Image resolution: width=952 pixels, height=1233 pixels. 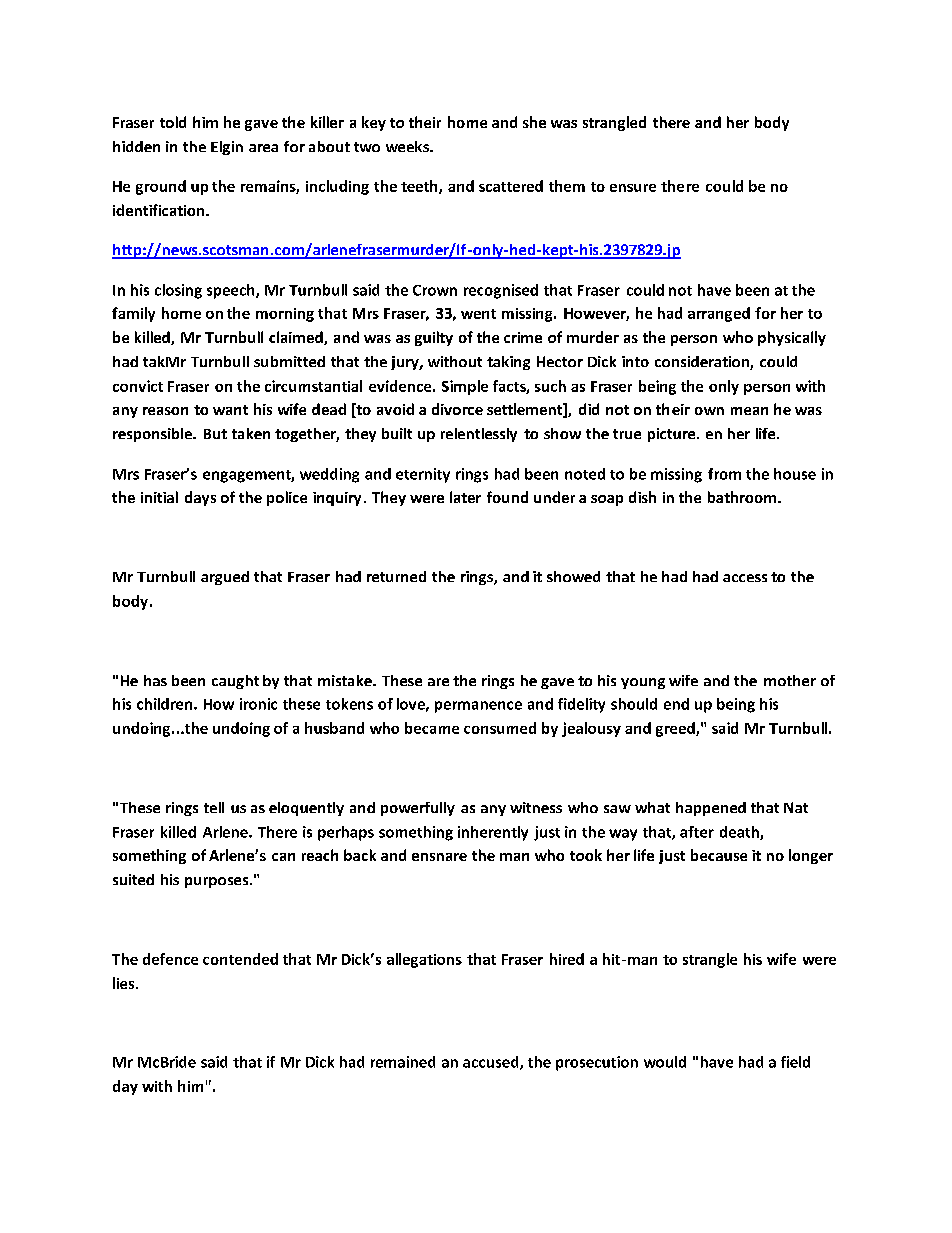 I want to click on consumed, so click(x=500, y=728).
